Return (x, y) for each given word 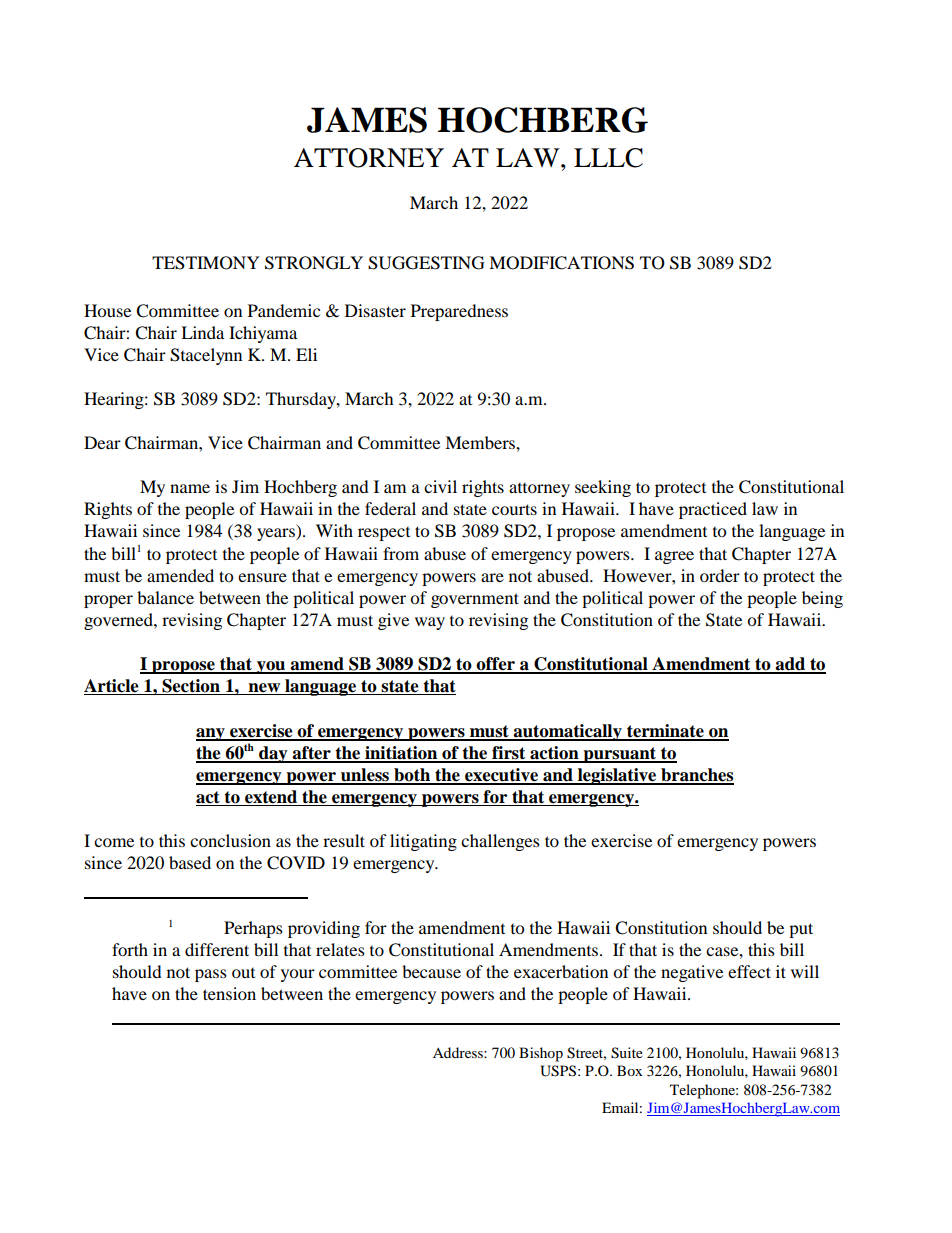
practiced (713, 510)
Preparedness (459, 312)
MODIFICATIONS (561, 263)
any (211, 734)
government (475, 600)
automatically (567, 732)
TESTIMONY (206, 263)
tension (229, 993)
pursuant (620, 755)
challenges (500, 842)
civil (440, 486)
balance (165, 597)
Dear (102, 442)
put (801, 930)
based (190, 862)
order (720, 575)
